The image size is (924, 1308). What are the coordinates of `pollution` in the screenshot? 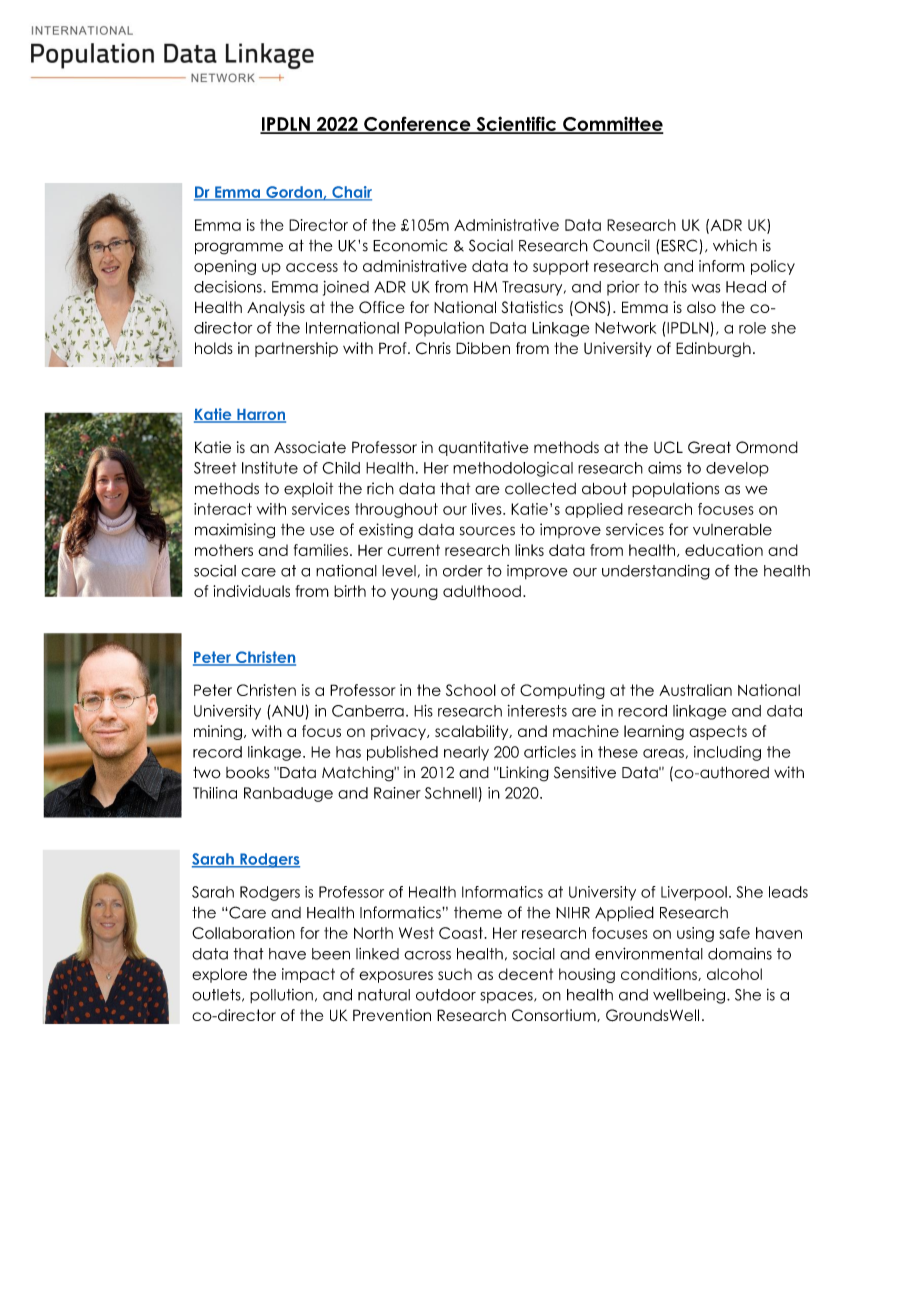 It's located at (281, 996).
